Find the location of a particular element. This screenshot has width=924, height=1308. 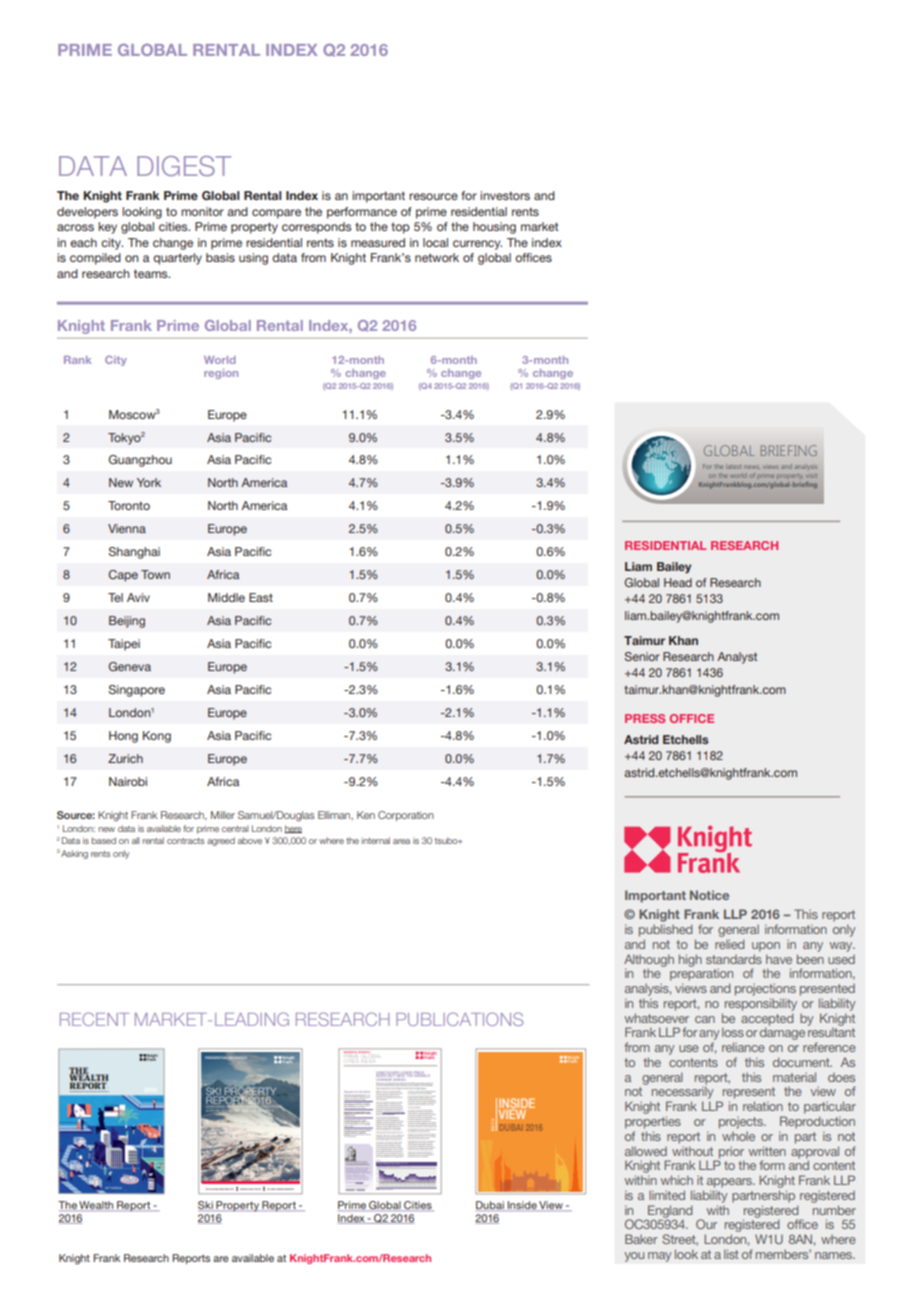

ASSESSING is located at coordinates (214, 1107).
